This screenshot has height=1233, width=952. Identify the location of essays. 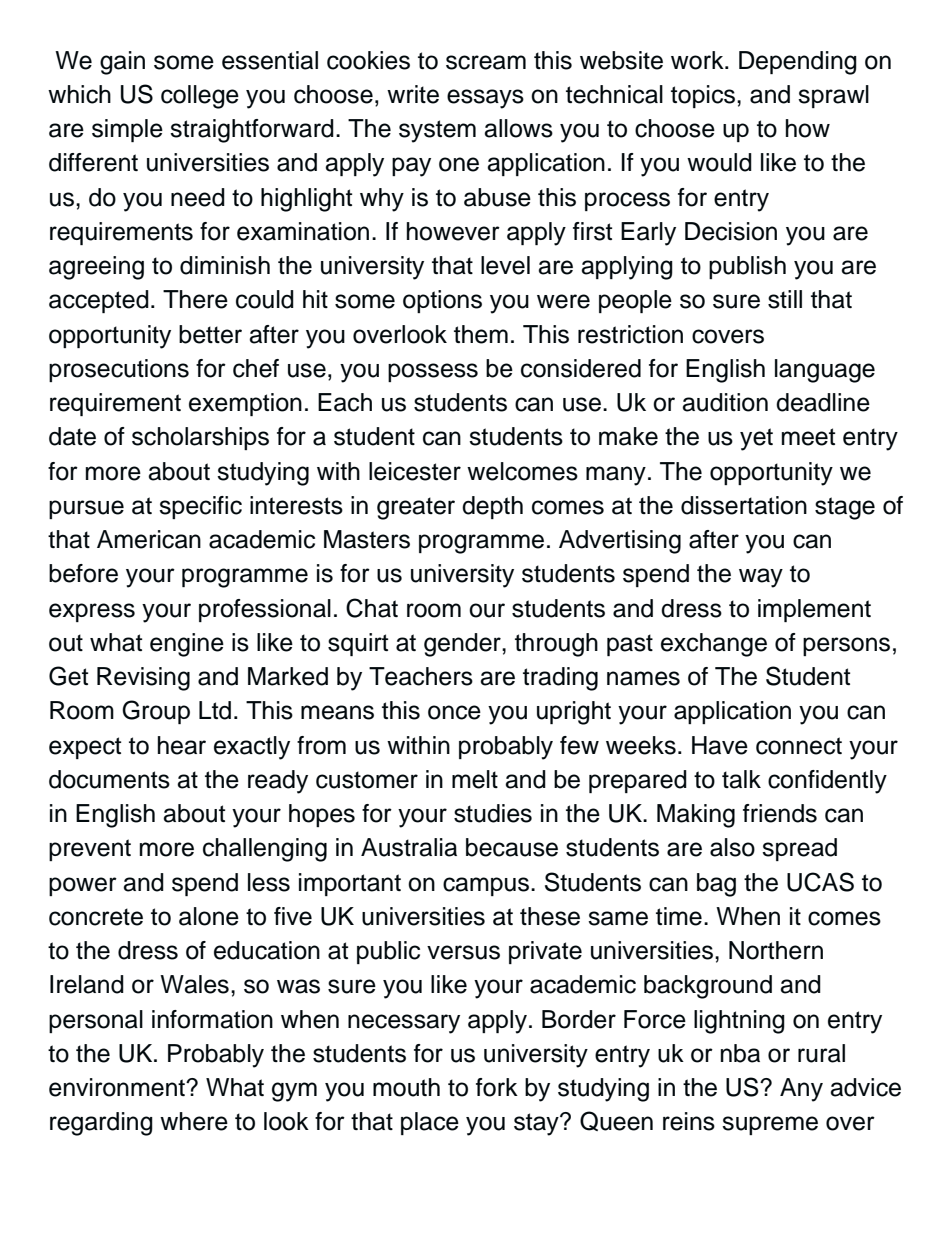
(485, 99).
